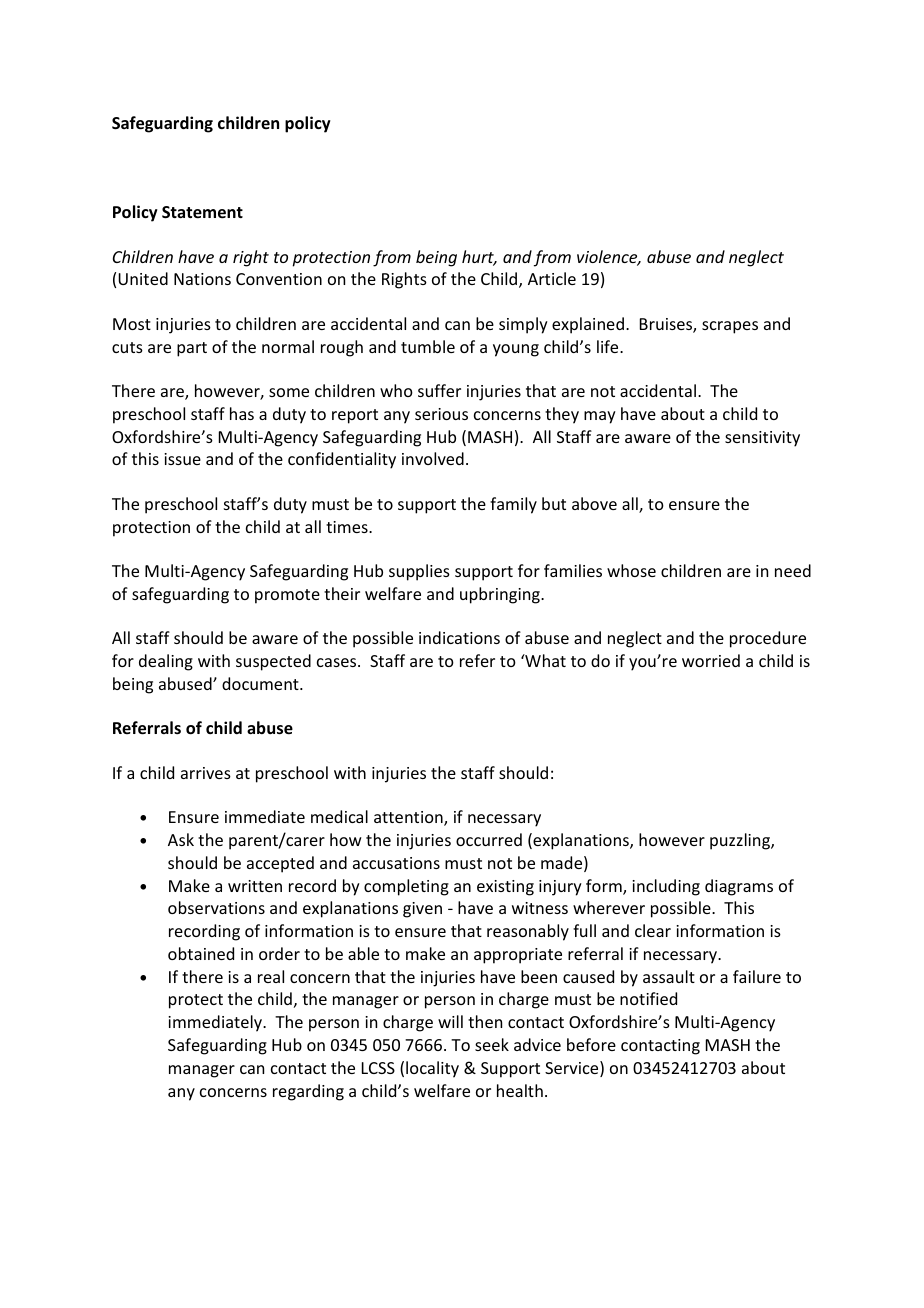 Image resolution: width=924 pixels, height=1308 pixels. What do you see at coordinates (711, 660) in the image?
I see `worried` at bounding box center [711, 660].
